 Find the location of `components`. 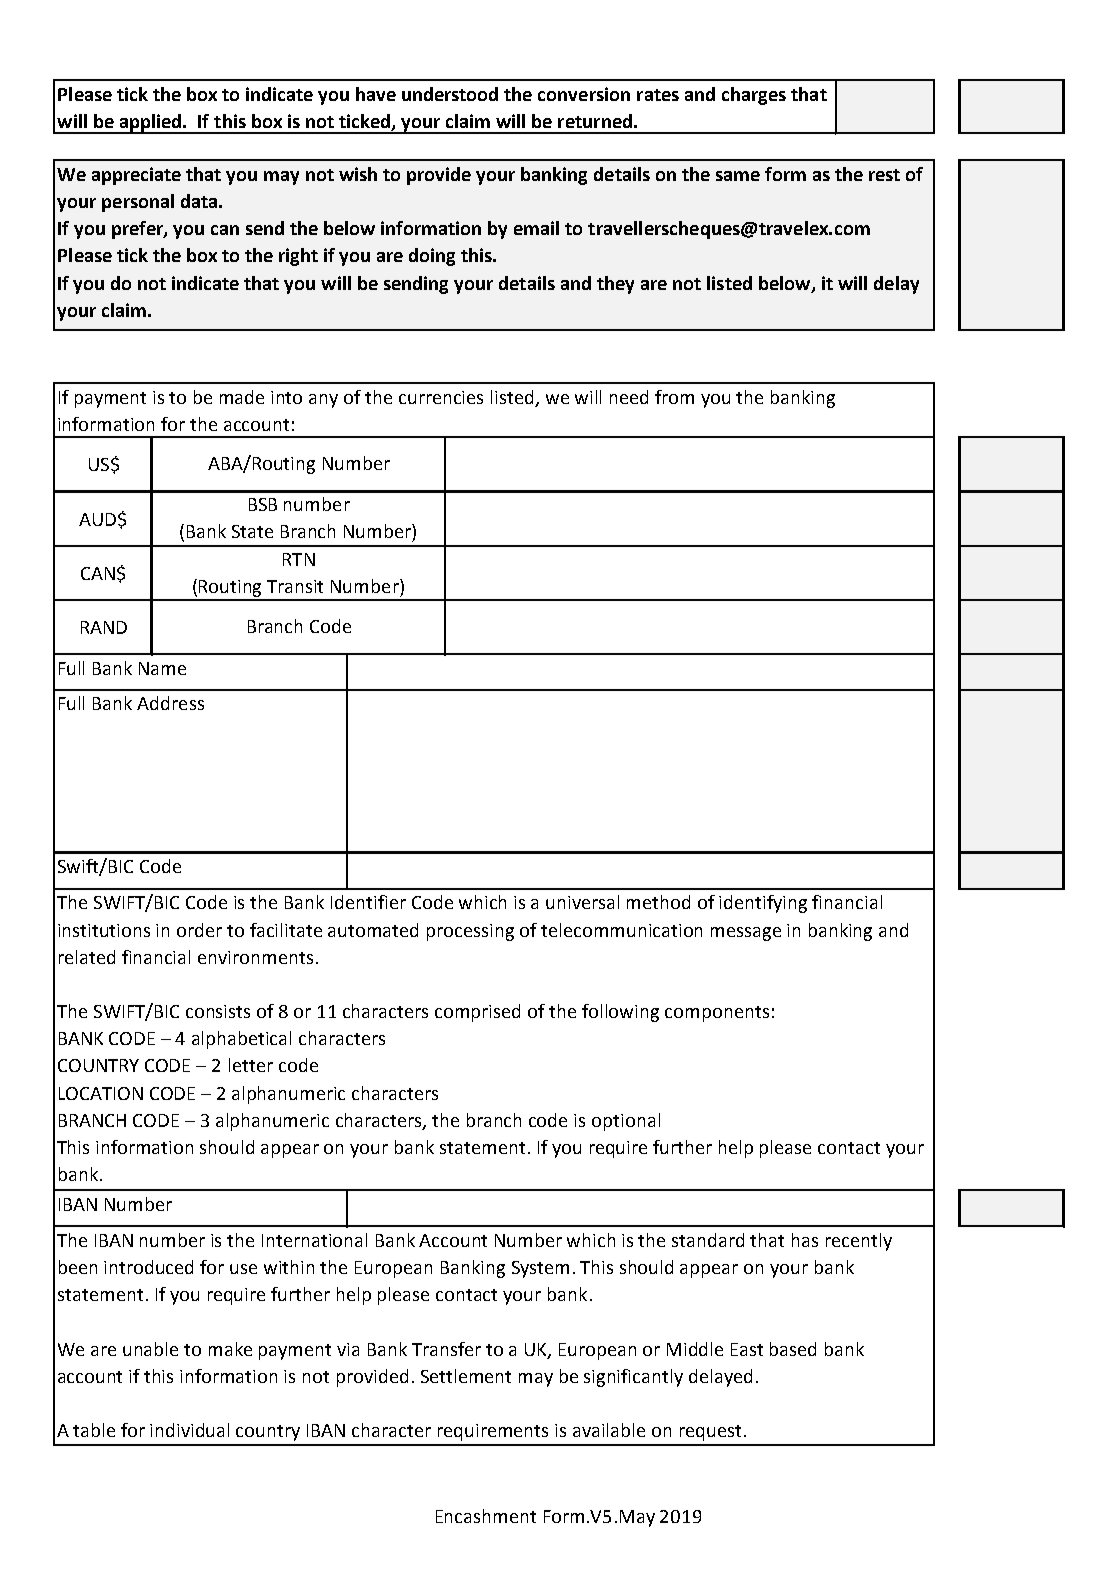

components is located at coordinates (717, 1014).
